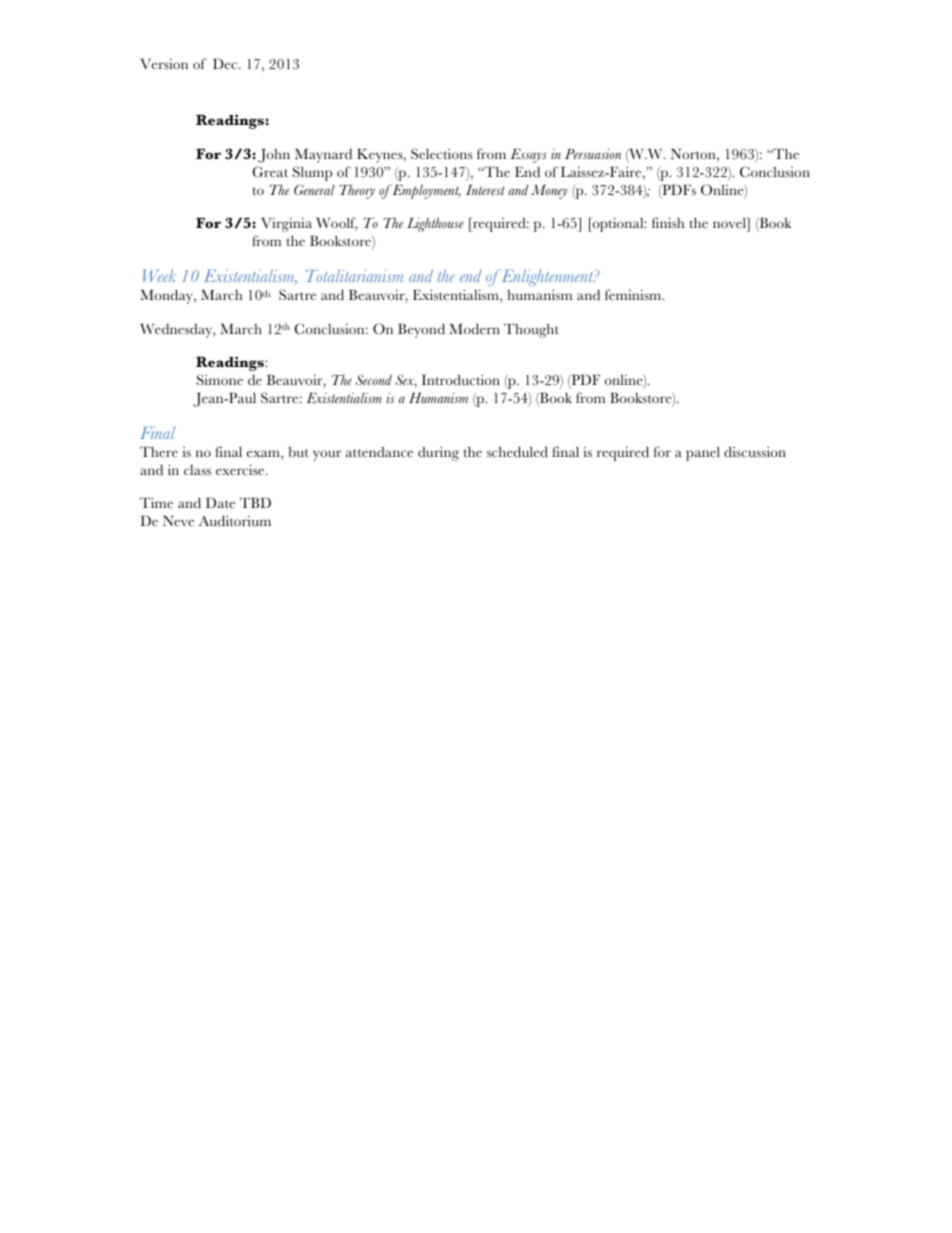  What do you see at coordinates (159, 276) in the screenshot?
I see `Week` at bounding box center [159, 276].
